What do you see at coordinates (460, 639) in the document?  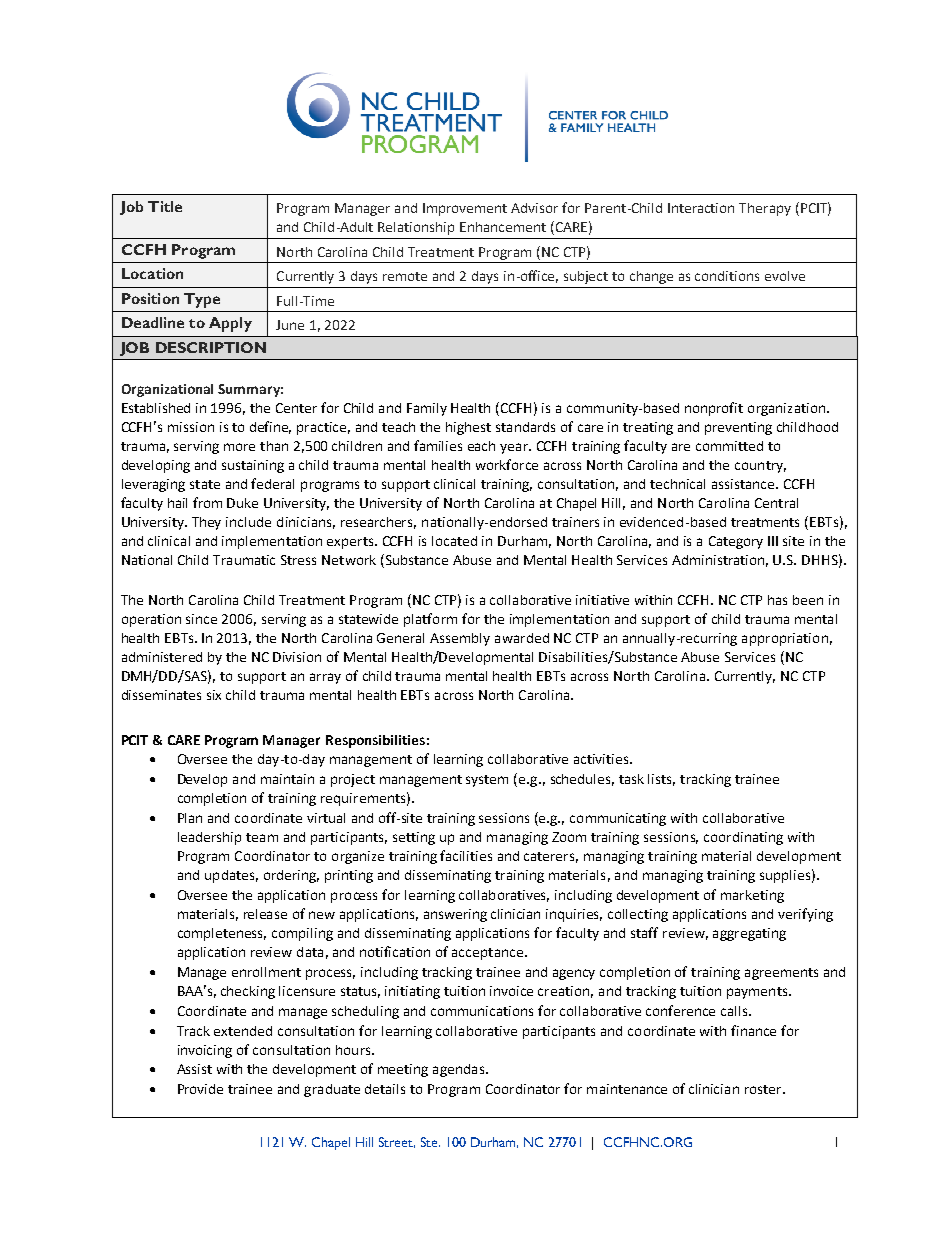 I see `Assembly` at bounding box center [460, 639].
